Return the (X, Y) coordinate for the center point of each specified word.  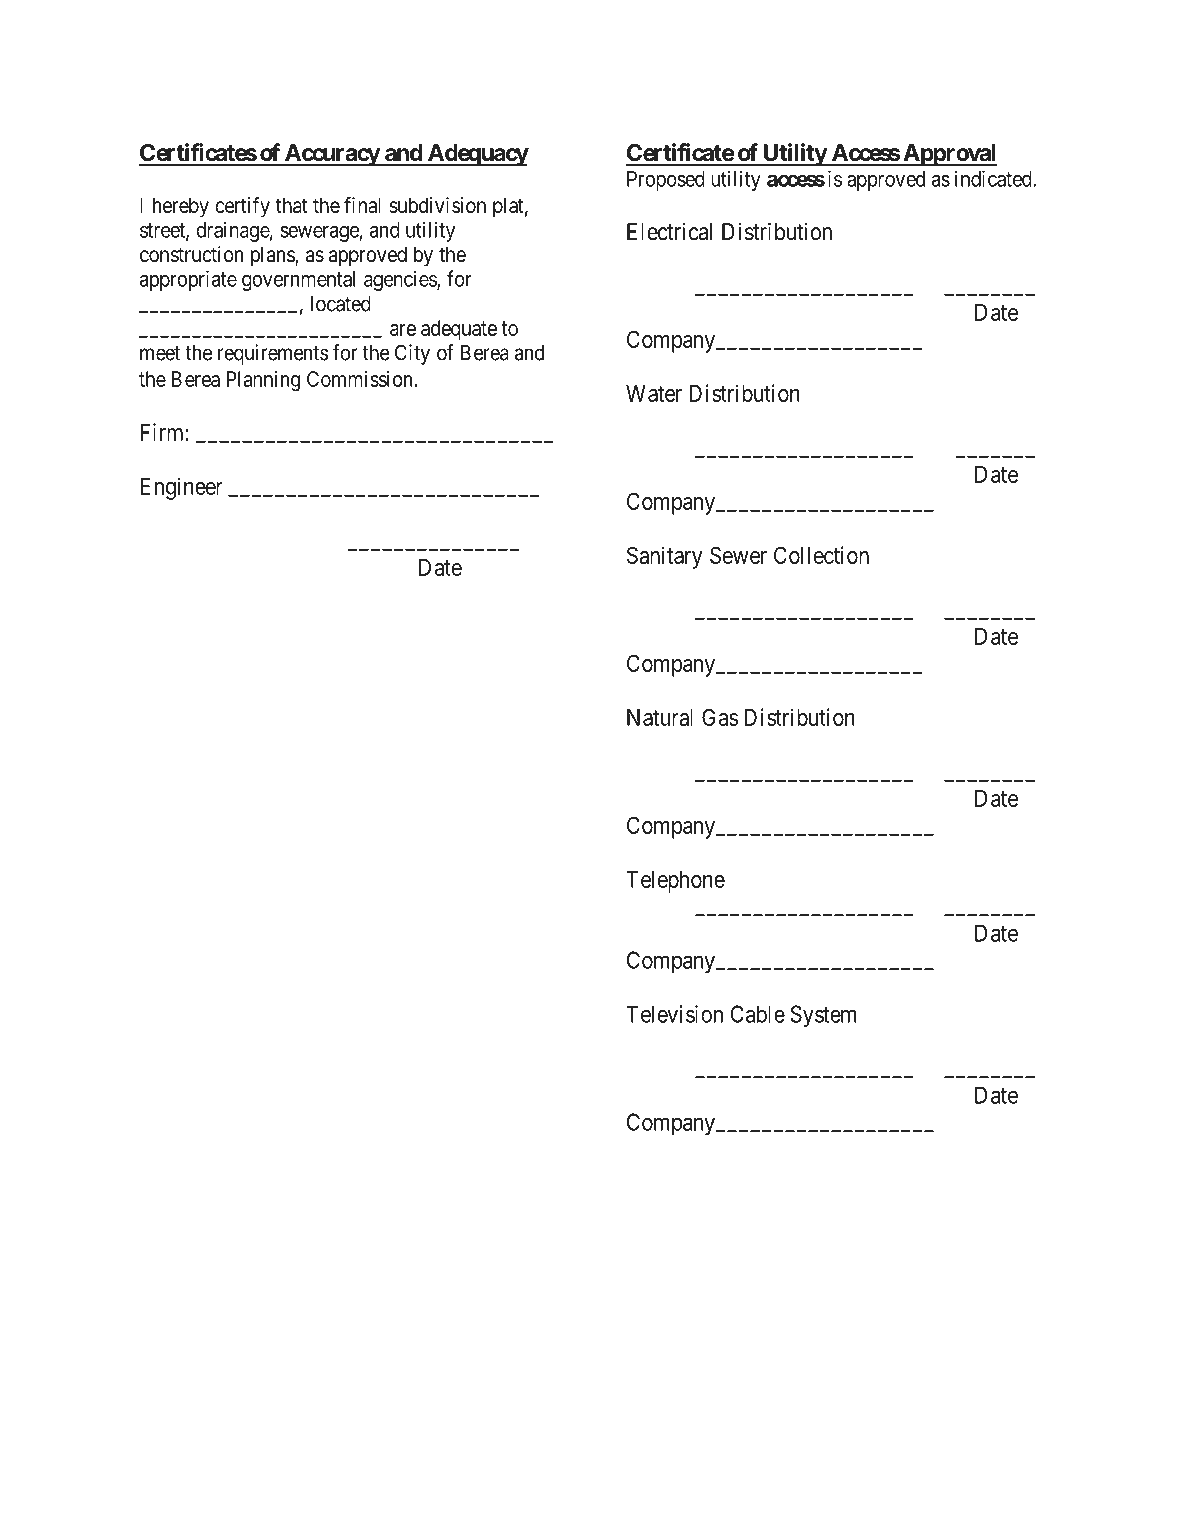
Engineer (182, 488)
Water (654, 393)
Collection (821, 555)
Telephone (675, 882)
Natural (660, 717)
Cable (757, 1014)
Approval (949, 155)
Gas (720, 717)
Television (674, 1014)
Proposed (666, 181)
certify (242, 207)
